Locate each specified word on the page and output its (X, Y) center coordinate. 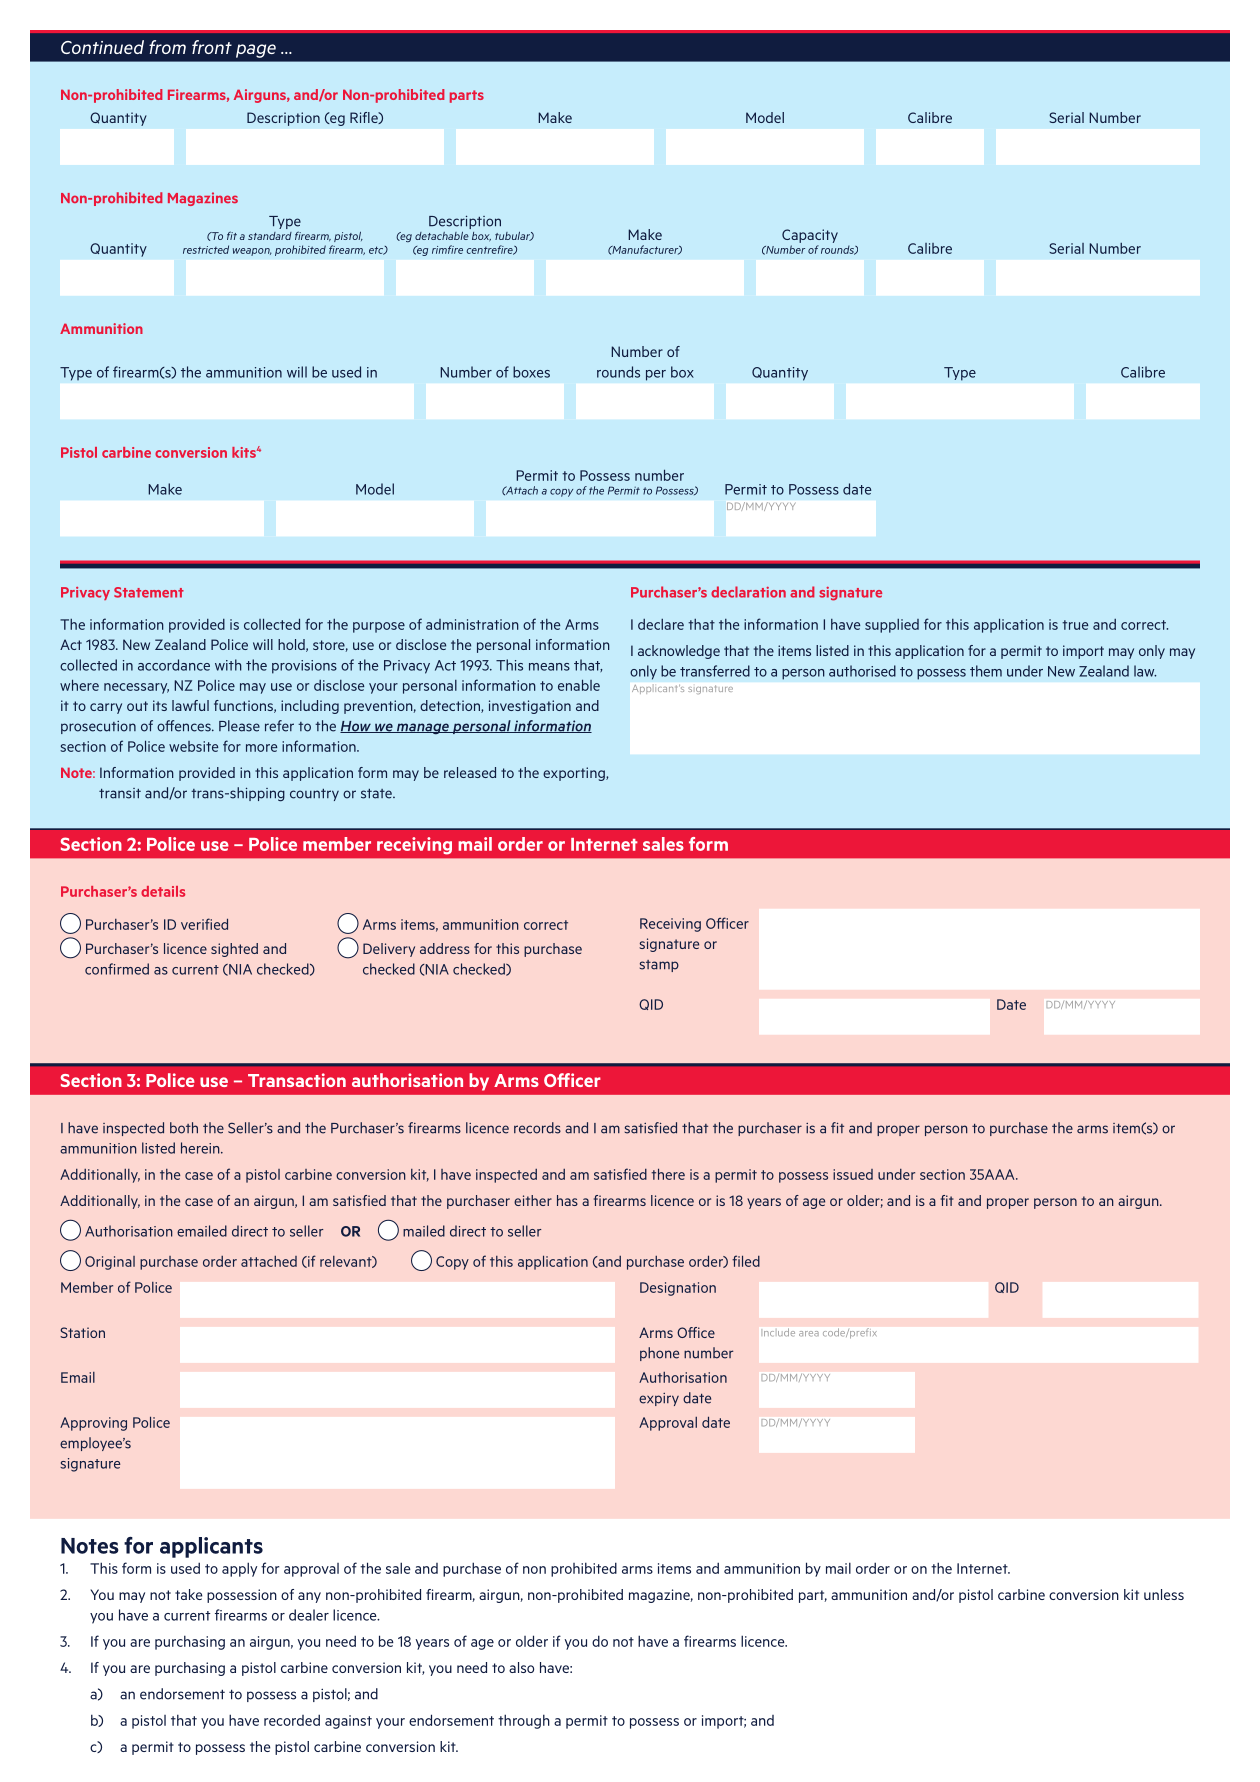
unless (1164, 1594)
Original (110, 1263)
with (228, 665)
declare (661, 624)
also (521, 1667)
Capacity (810, 236)
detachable (442, 236)
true (1075, 625)
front (212, 47)
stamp (659, 966)
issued (853, 1174)
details (163, 891)
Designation (678, 1289)
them (986, 671)
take (188, 1594)
